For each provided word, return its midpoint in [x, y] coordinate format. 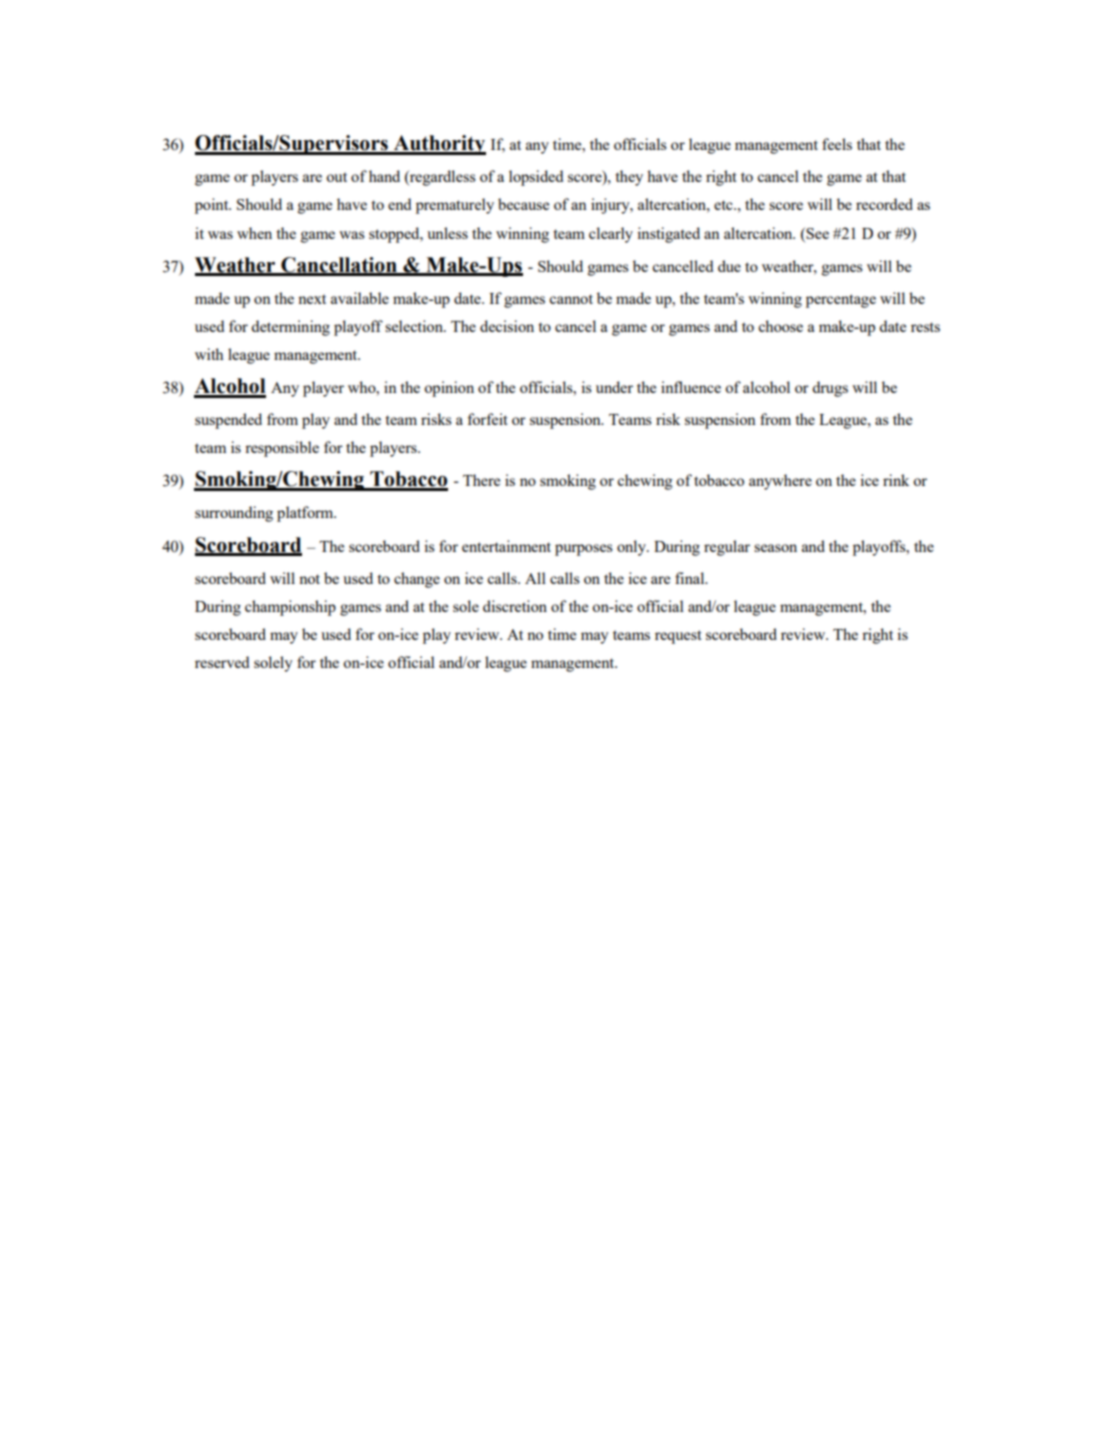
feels [837, 144]
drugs [830, 389]
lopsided [536, 178]
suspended [228, 421]
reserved [222, 662]
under [614, 387]
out [336, 177]
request [678, 637]
